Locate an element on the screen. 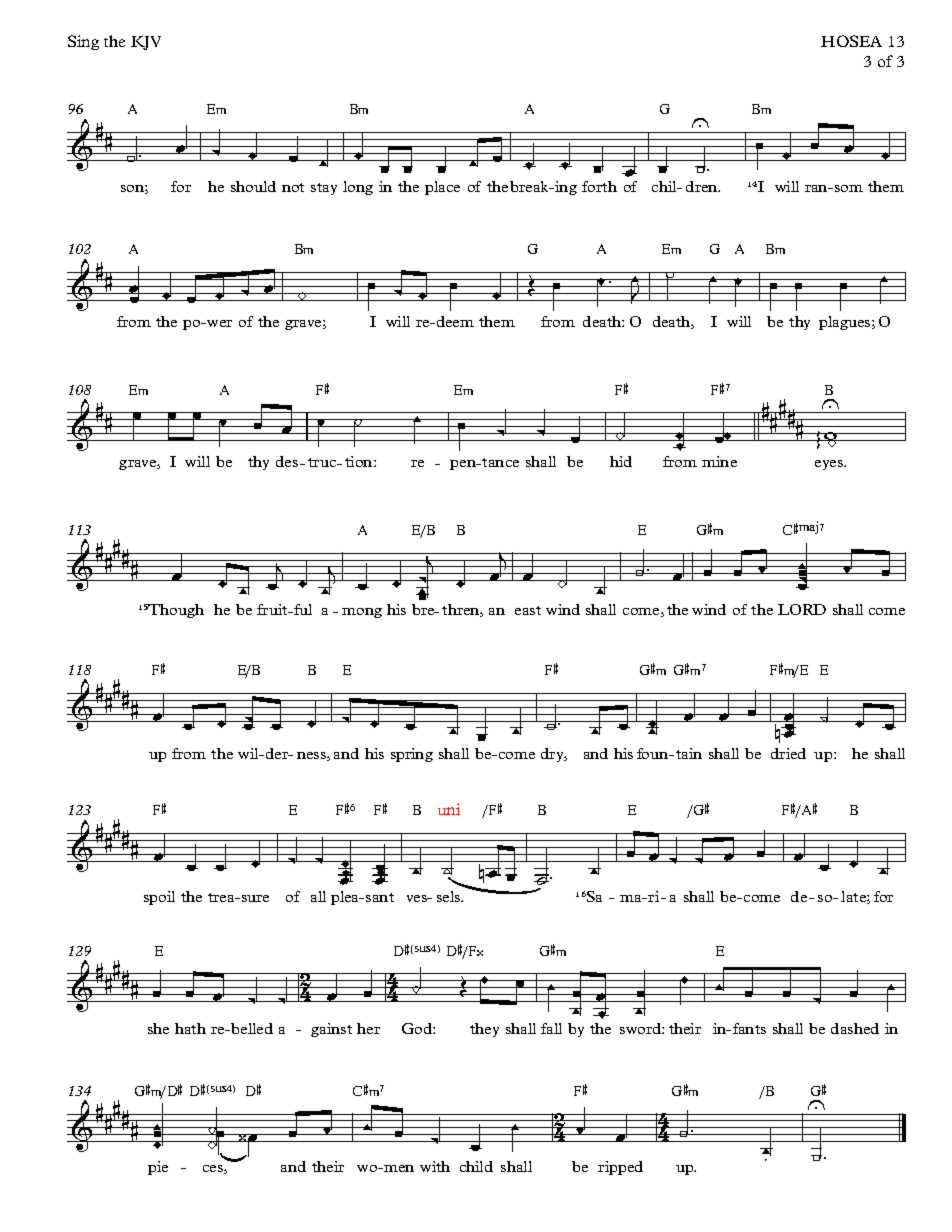 The width and height of the screenshot is (952, 1232). dried is located at coordinates (788, 753).
